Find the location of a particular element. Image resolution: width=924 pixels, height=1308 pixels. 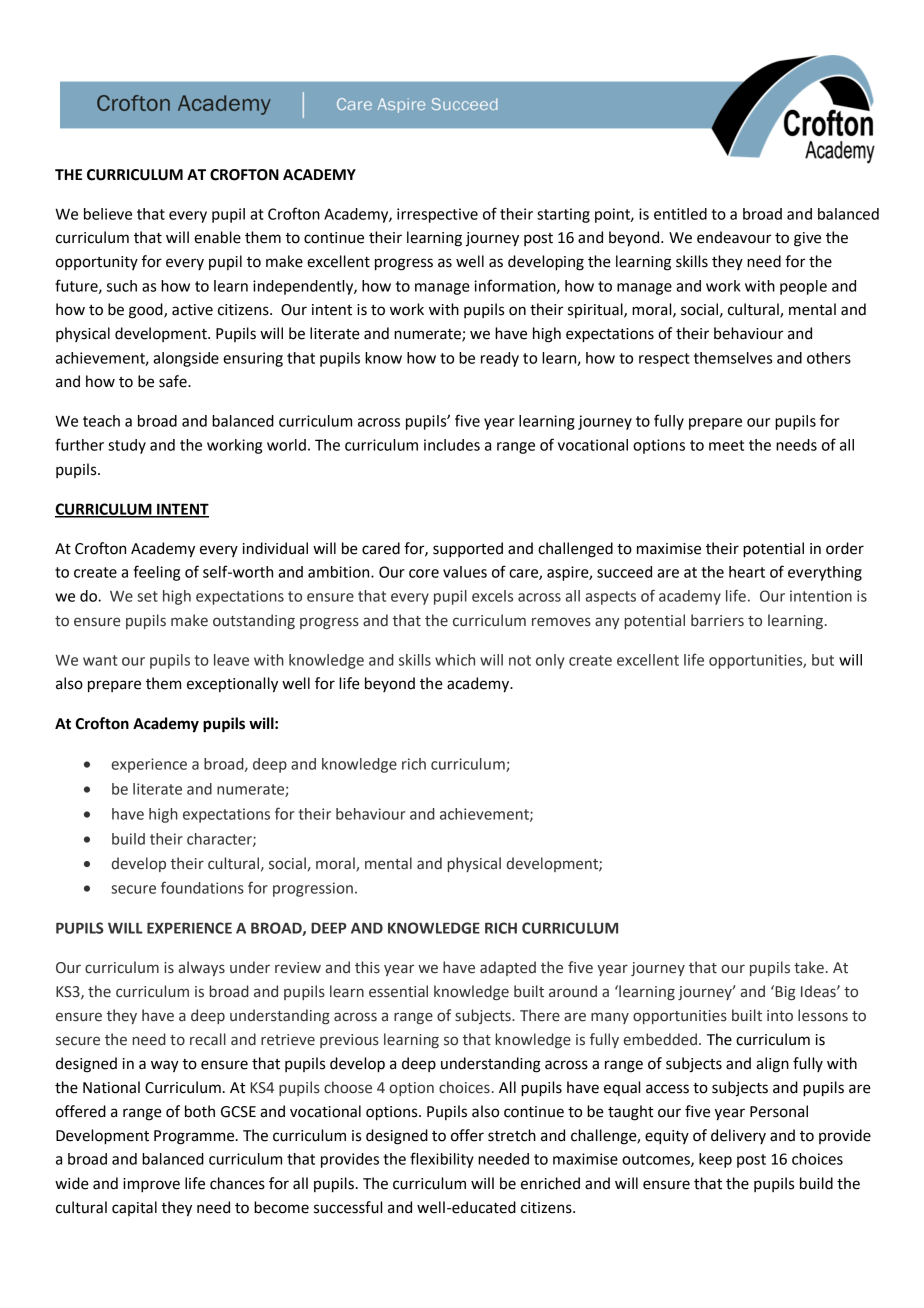

keep is located at coordinates (715, 1160).
